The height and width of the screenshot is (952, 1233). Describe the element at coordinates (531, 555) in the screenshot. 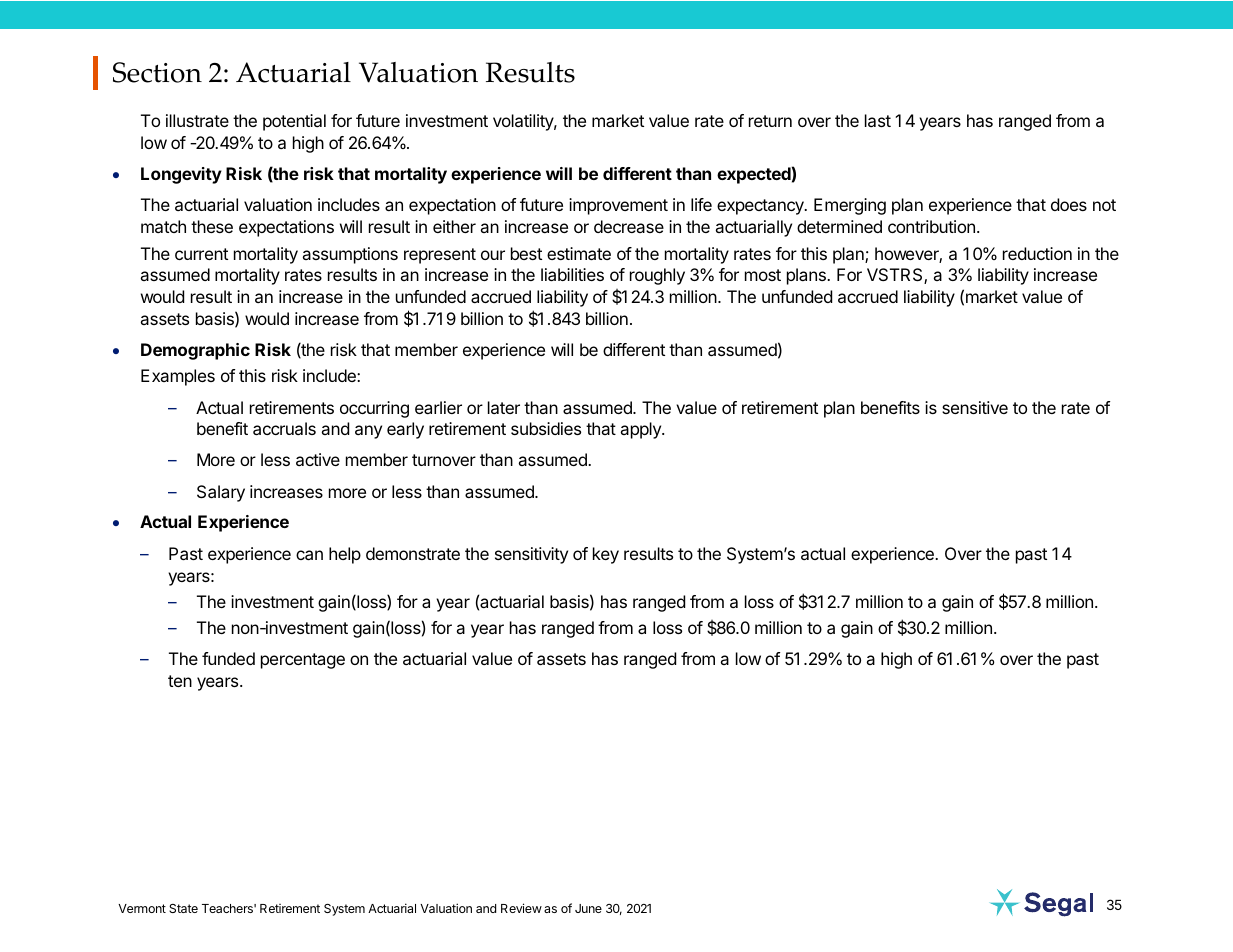

I see `sensitivity` at that location.
